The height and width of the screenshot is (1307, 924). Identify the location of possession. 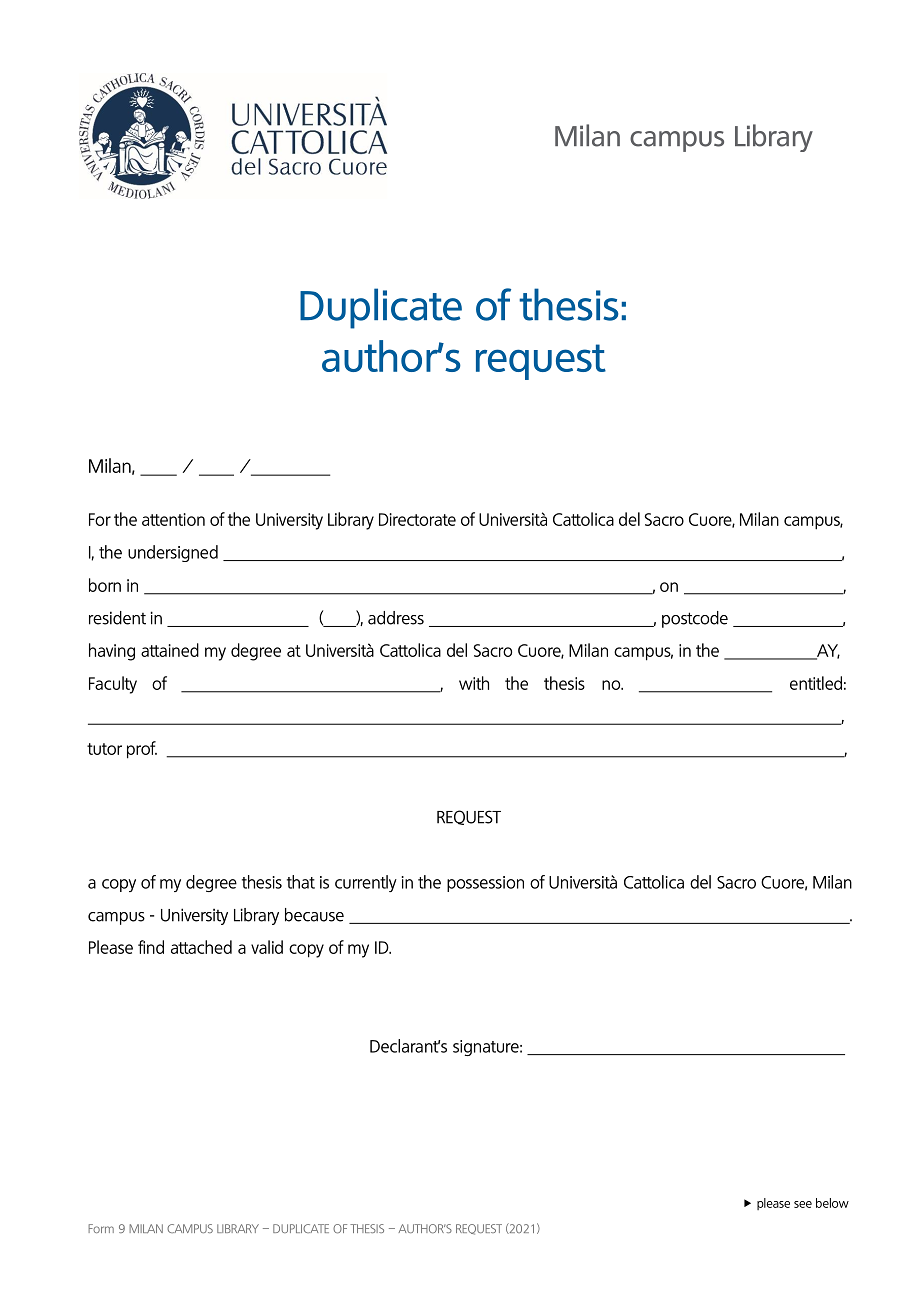
(485, 884).
